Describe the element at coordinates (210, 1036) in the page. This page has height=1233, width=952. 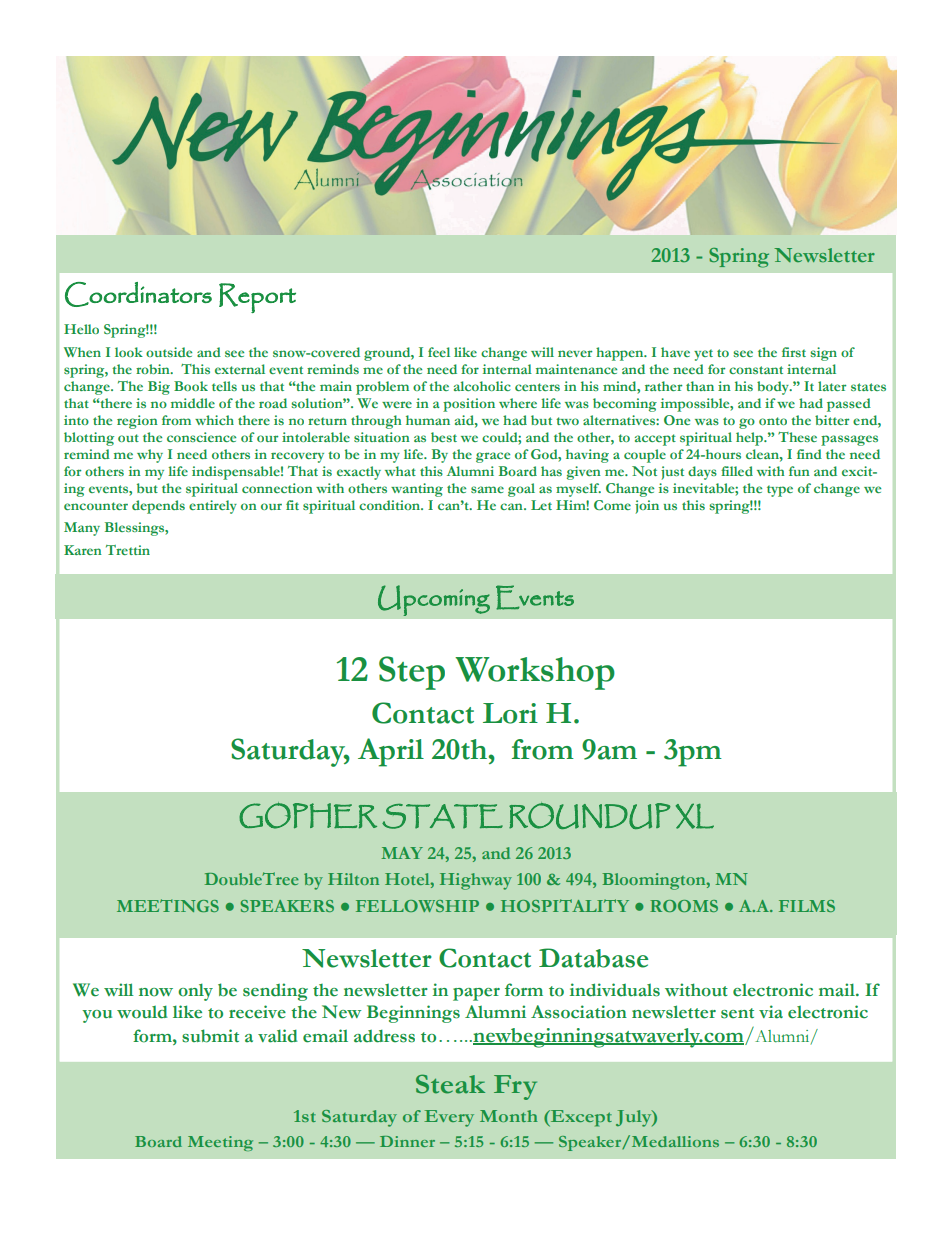
I see `submit` at that location.
